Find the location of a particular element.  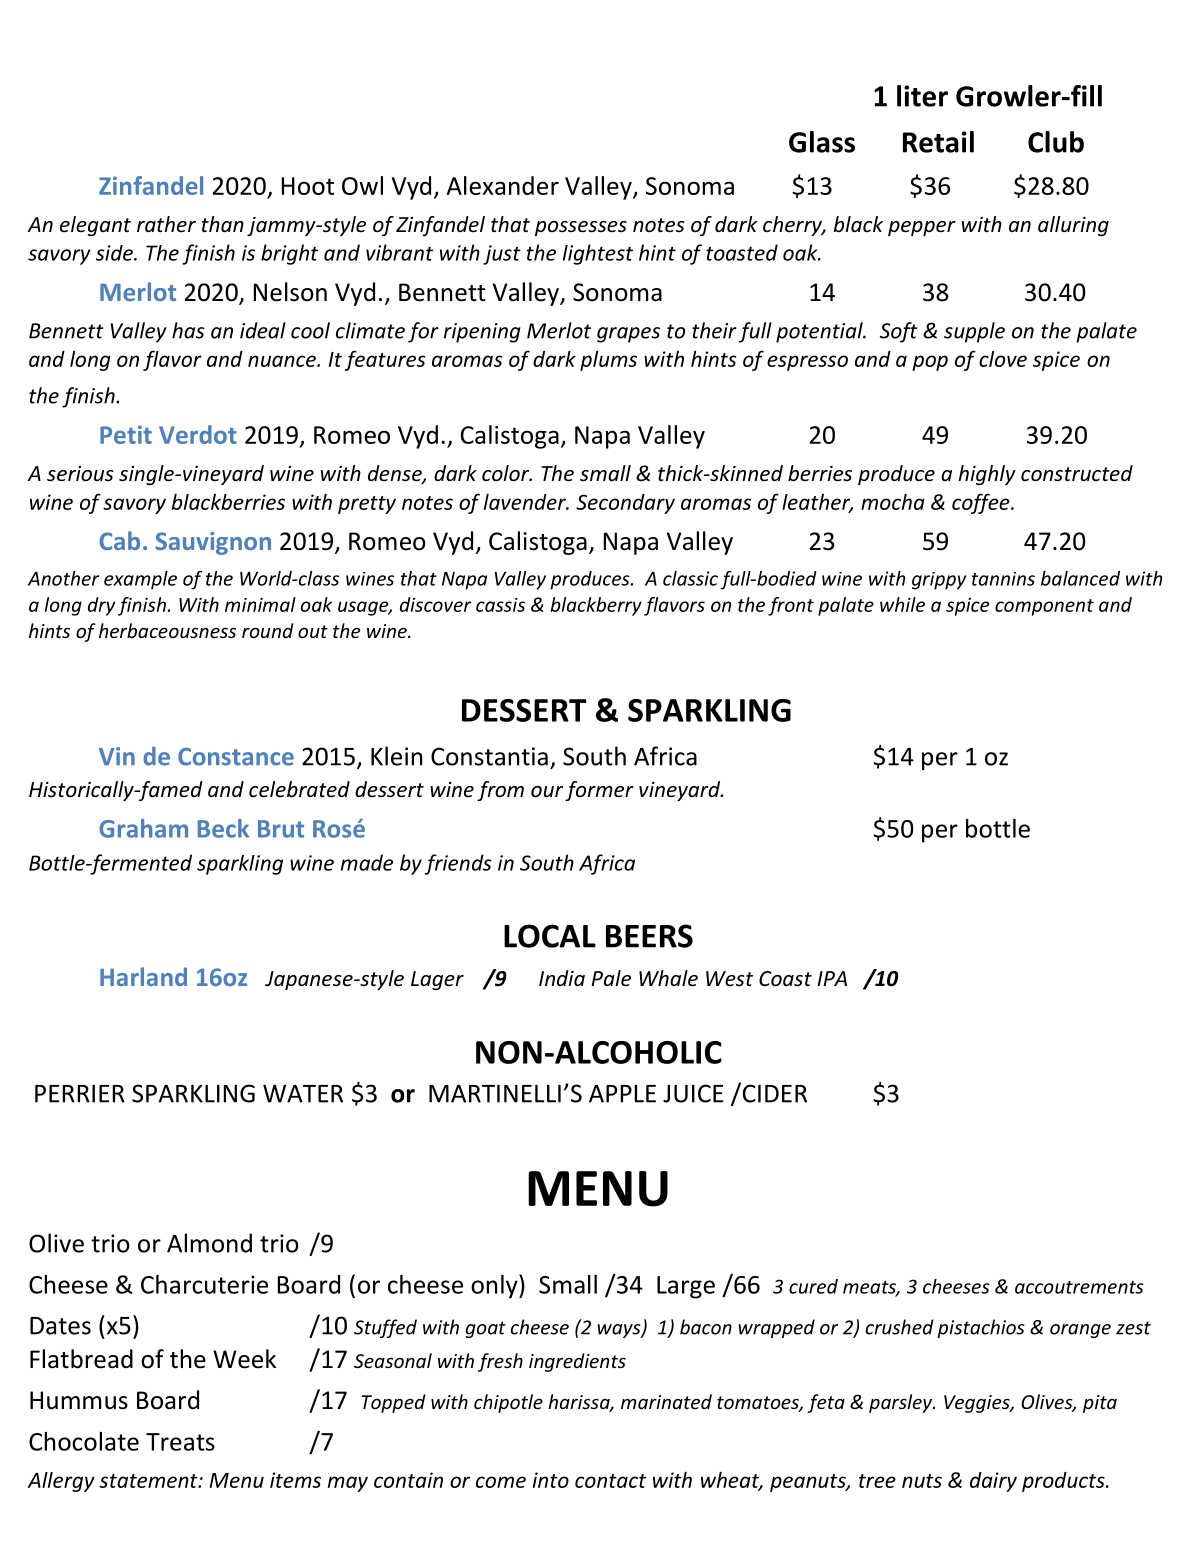

Alexander is located at coordinates (503, 185).
